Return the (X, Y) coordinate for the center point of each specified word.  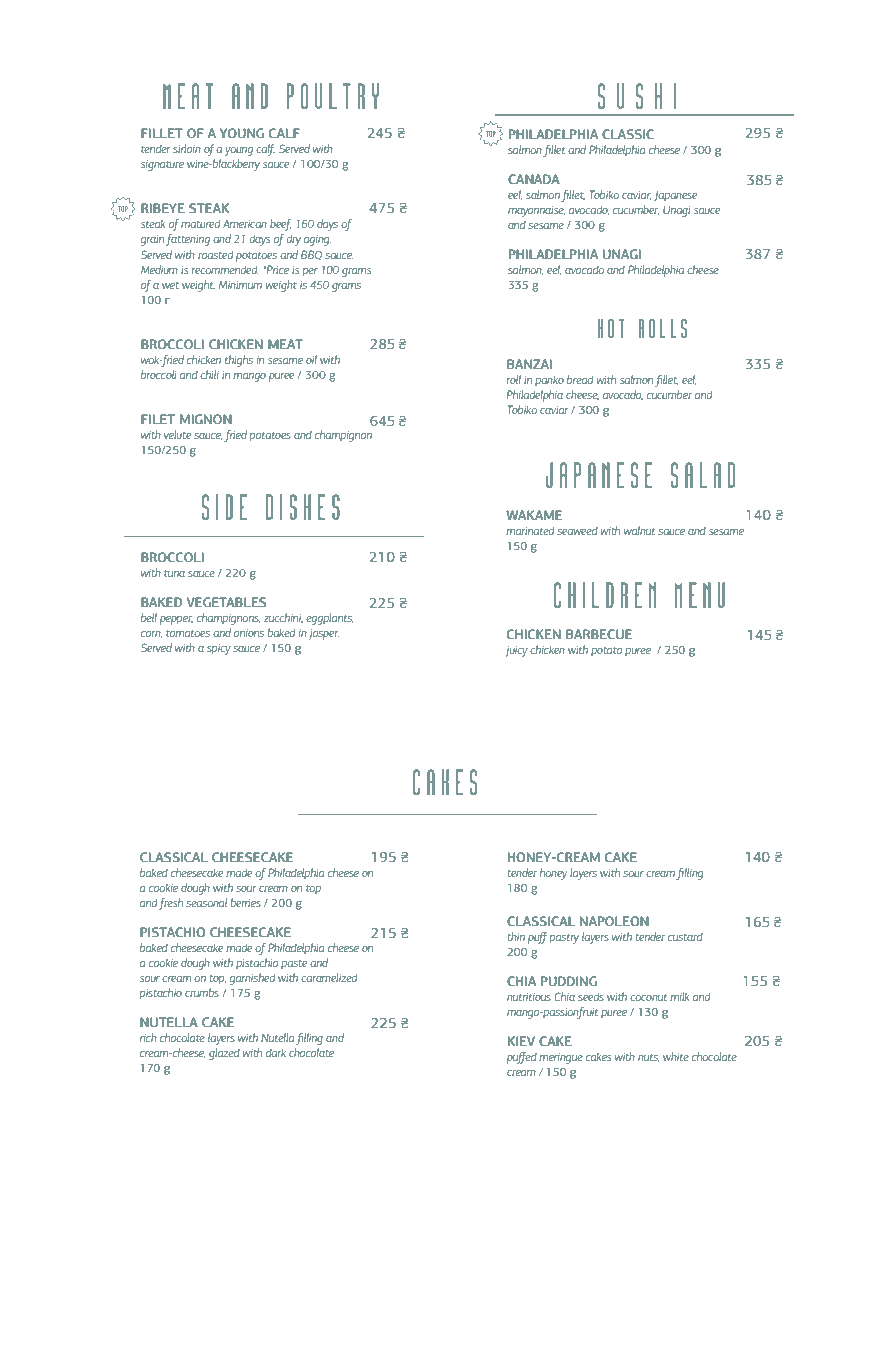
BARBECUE (599, 634)
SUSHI (637, 96)
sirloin (187, 148)
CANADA (534, 179)
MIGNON (206, 419)
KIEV (521, 1041)
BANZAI (529, 364)
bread (580, 379)
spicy (219, 649)
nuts (649, 1058)
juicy (516, 651)
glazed (224, 1054)
